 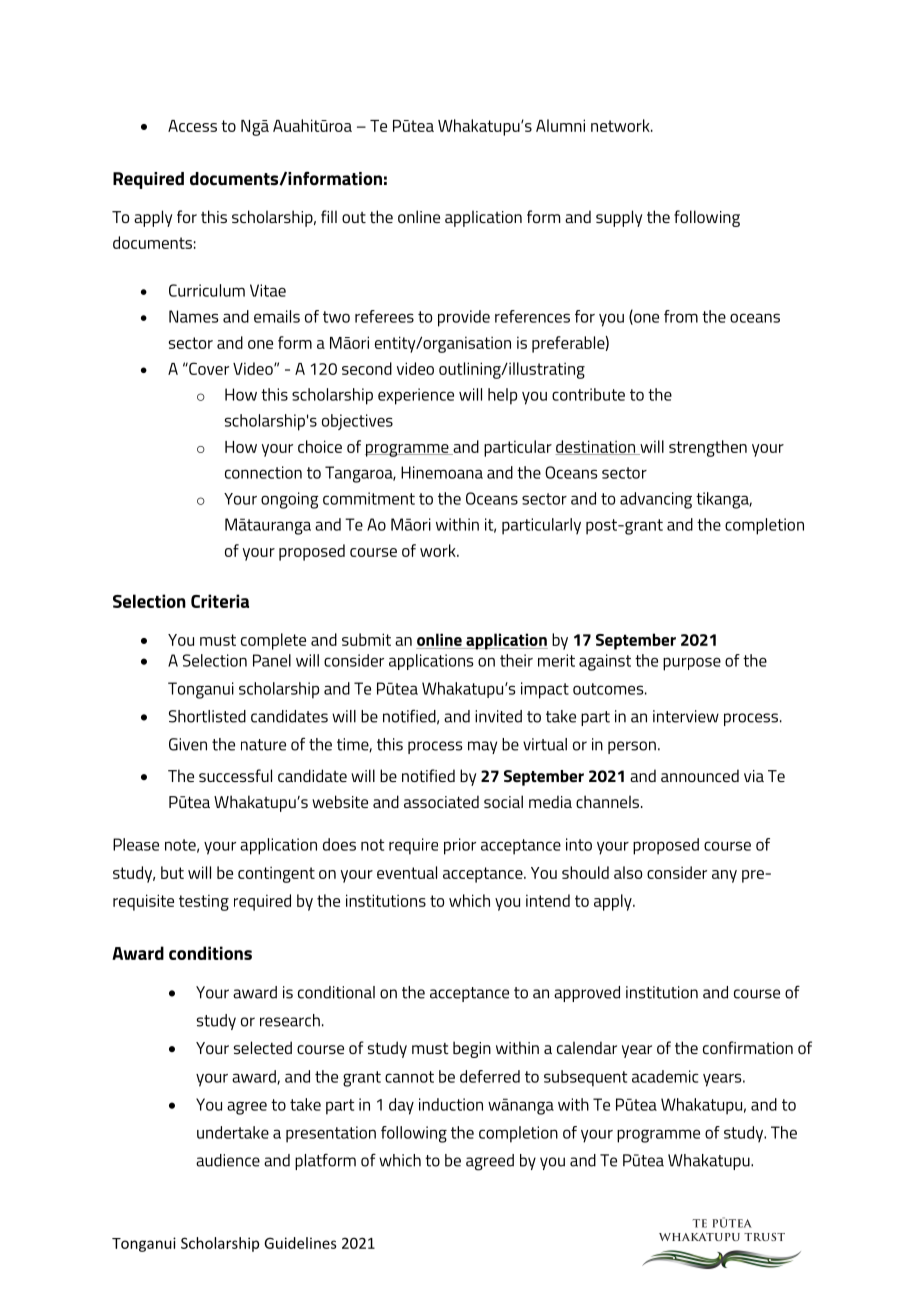 I want to click on Alumni, so click(x=560, y=125).
